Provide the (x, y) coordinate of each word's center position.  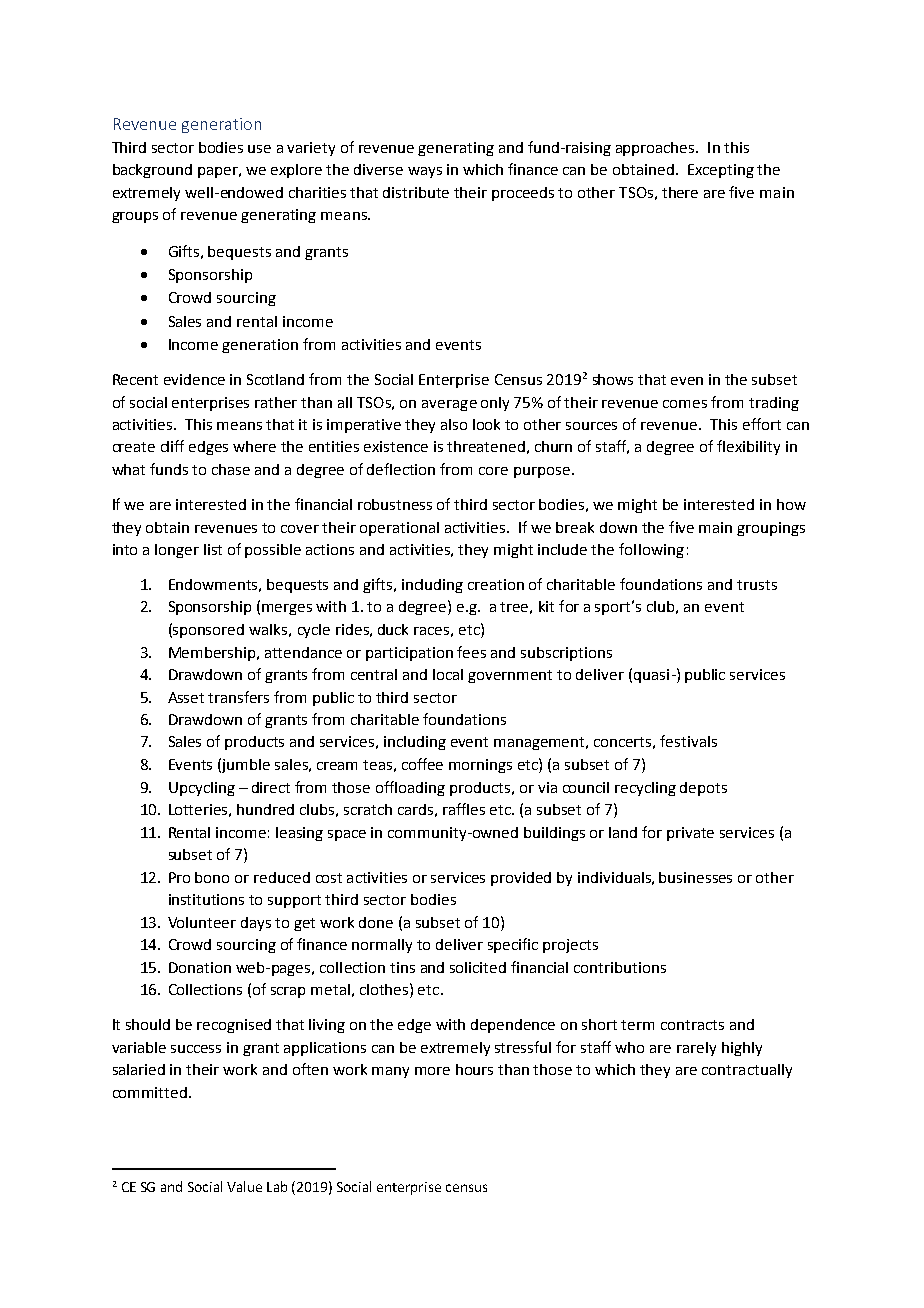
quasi (651, 676)
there (680, 192)
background (152, 171)
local (448, 674)
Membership (213, 654)
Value (244, 1186)
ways (425, 172)
